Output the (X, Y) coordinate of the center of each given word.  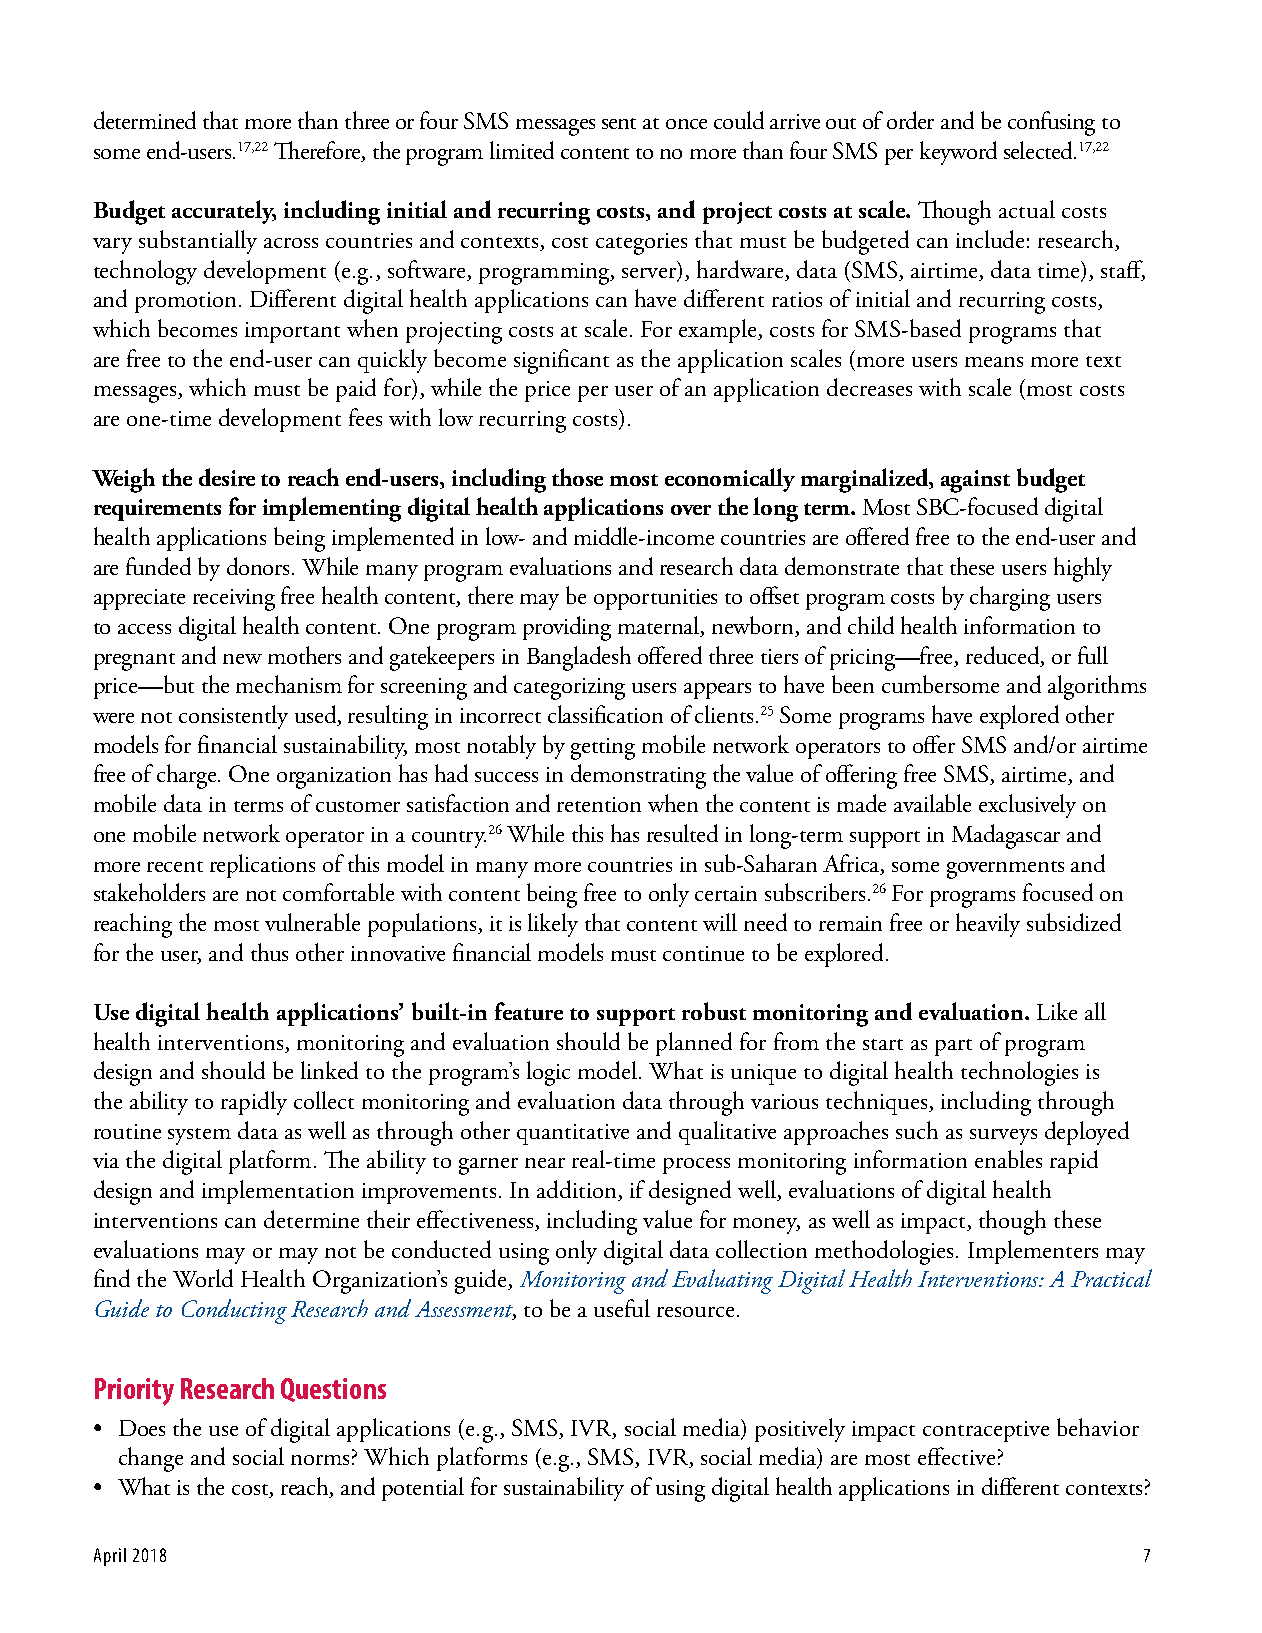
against (975, 481)
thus (269, 952)
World (203, 1278)
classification (605, 714)
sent (619, 123)
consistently (233, 717)
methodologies (884, 1252)
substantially (198, 242)
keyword (958, 153)
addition (578, 1190)
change (151, 1459)
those (577, 477)
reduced (1004, 656)
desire (227, 477)
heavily (988, 925)
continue (703, 953)
